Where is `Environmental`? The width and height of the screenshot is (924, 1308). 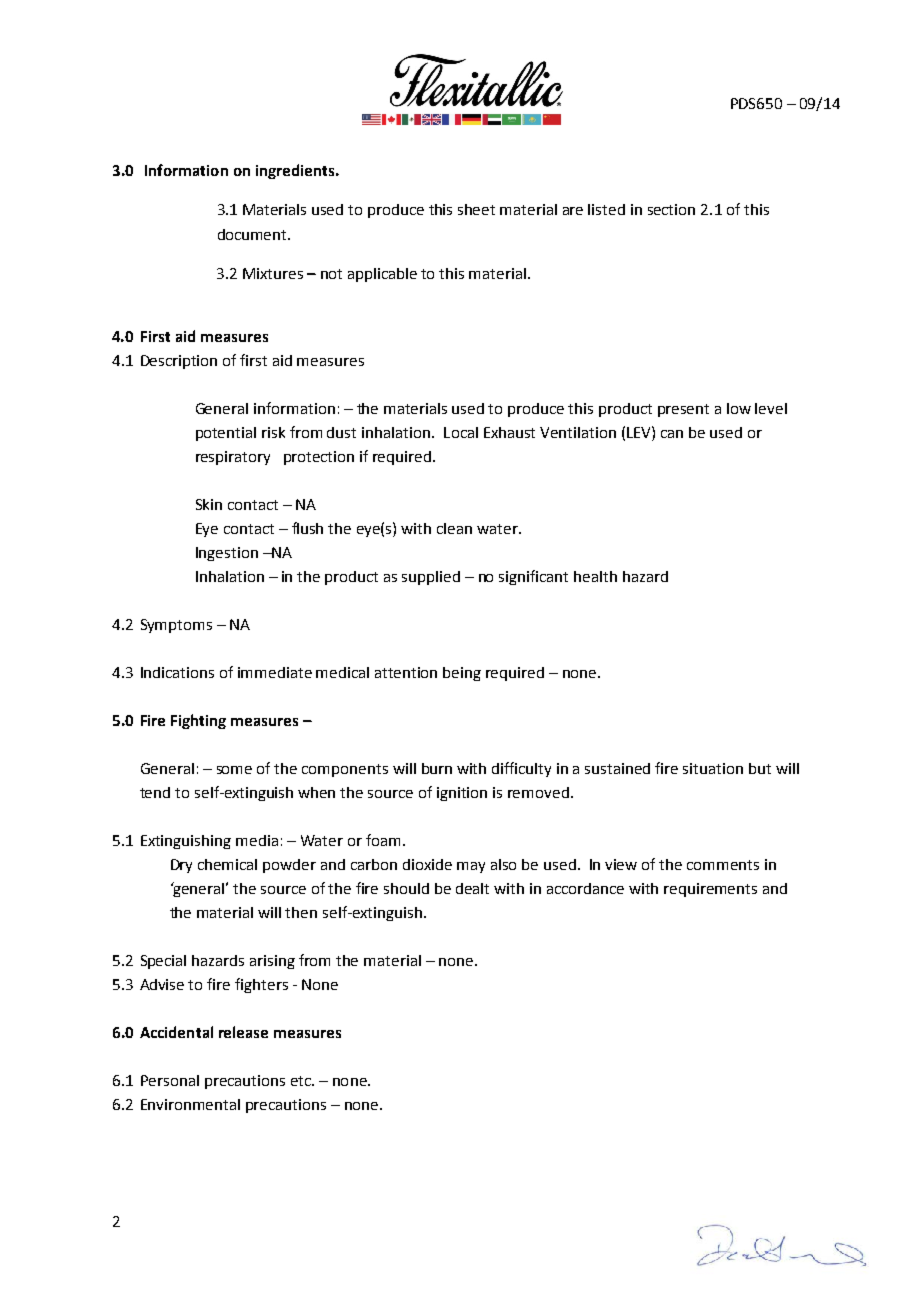
Environmental is located at coordinates (190, 1104).
